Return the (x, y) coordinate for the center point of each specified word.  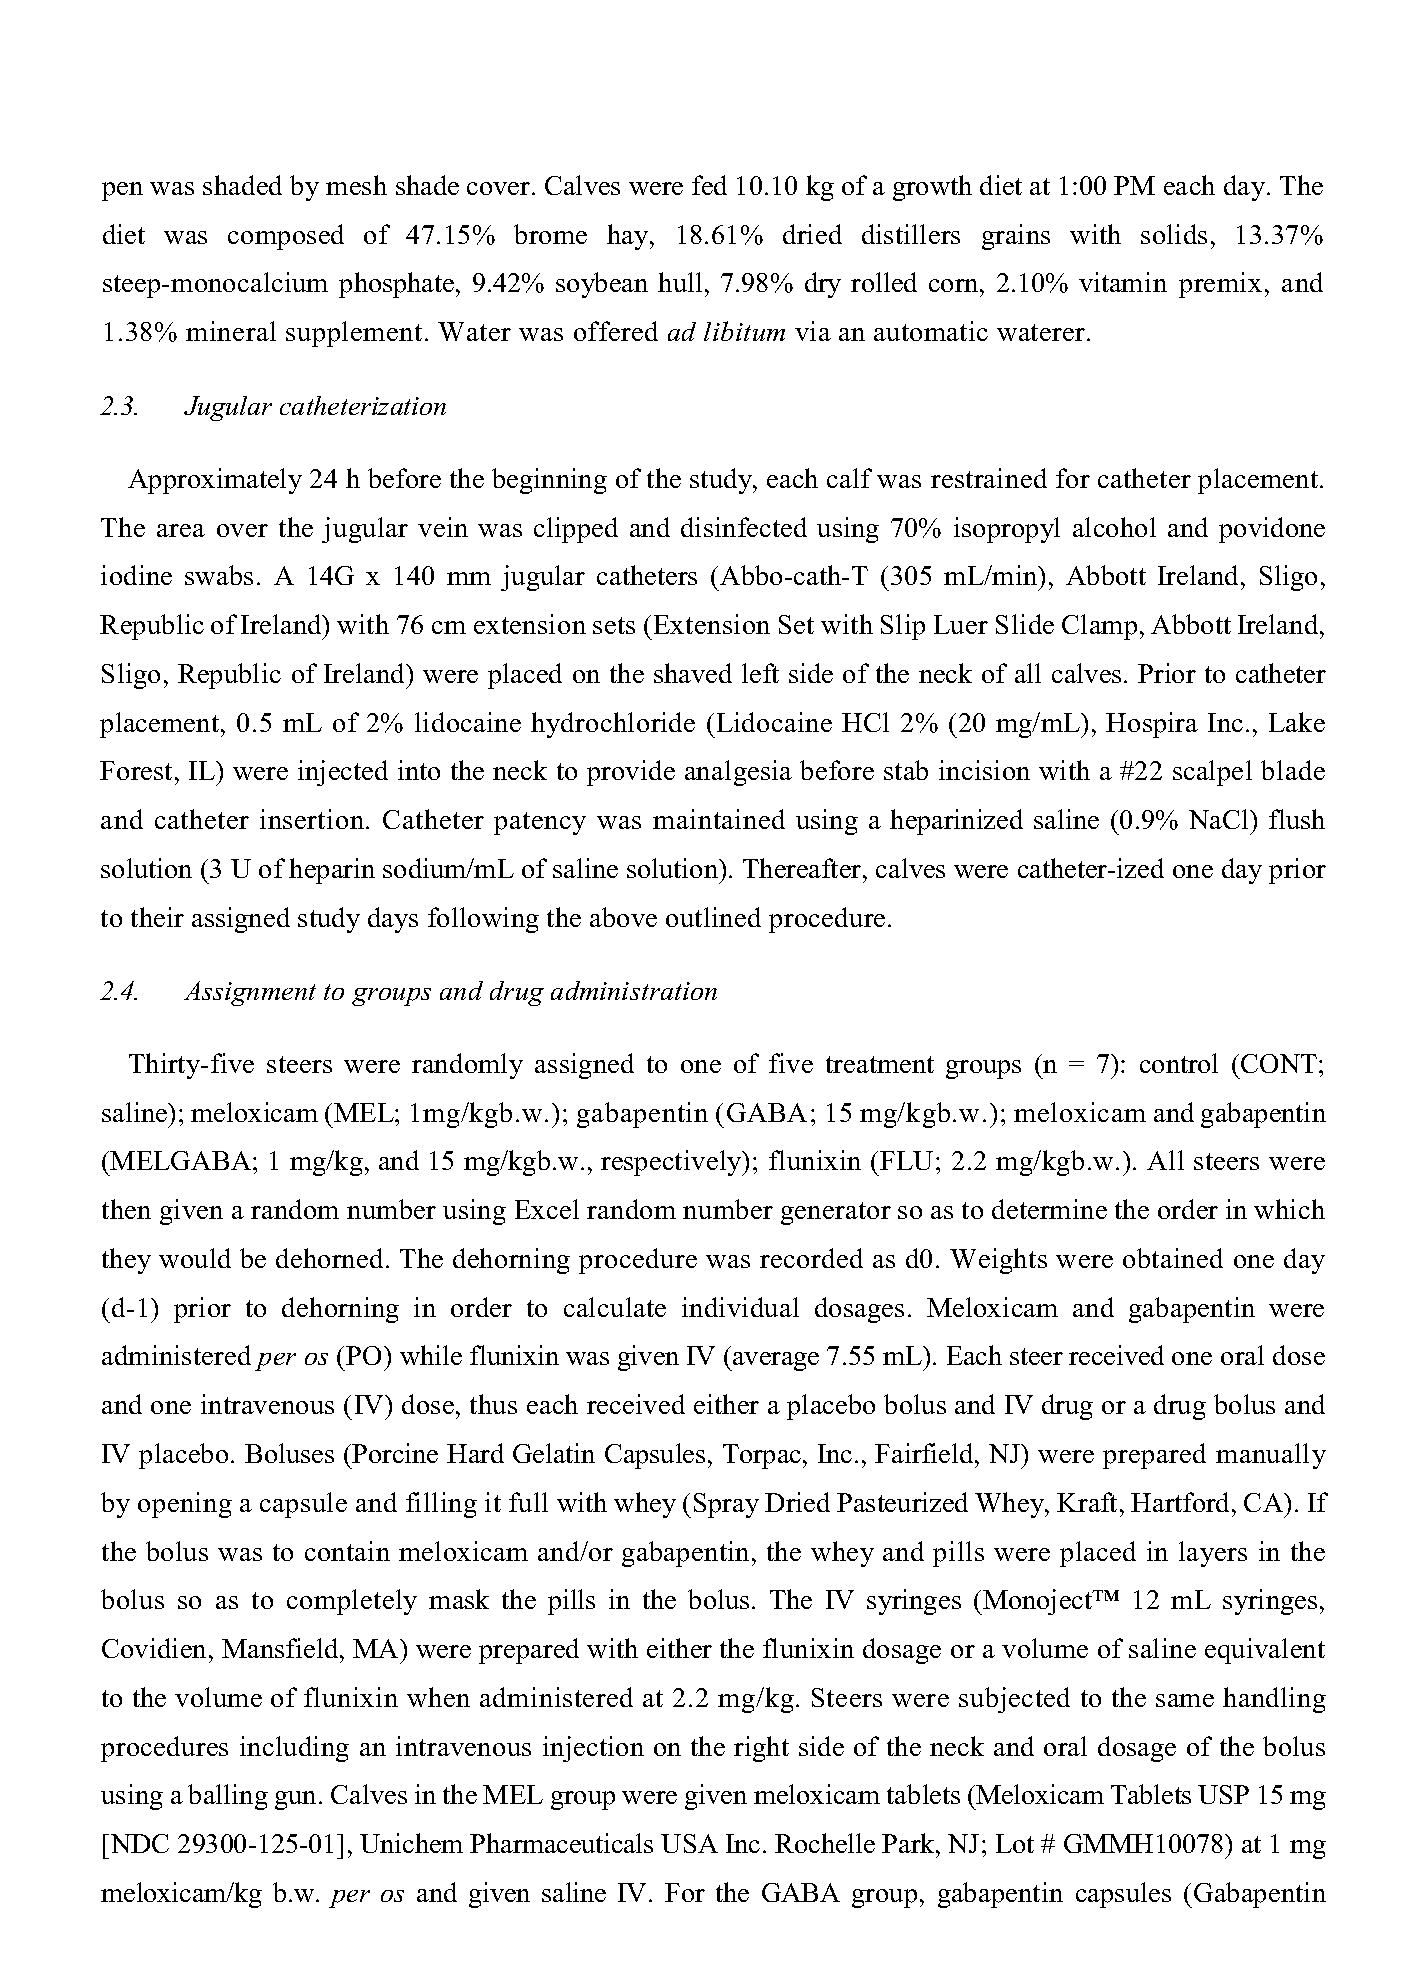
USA (689, 1843)
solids (1174, 234)
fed (709, 185)
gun (295, 1800)
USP (1223, 1794)
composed (286, 237)
